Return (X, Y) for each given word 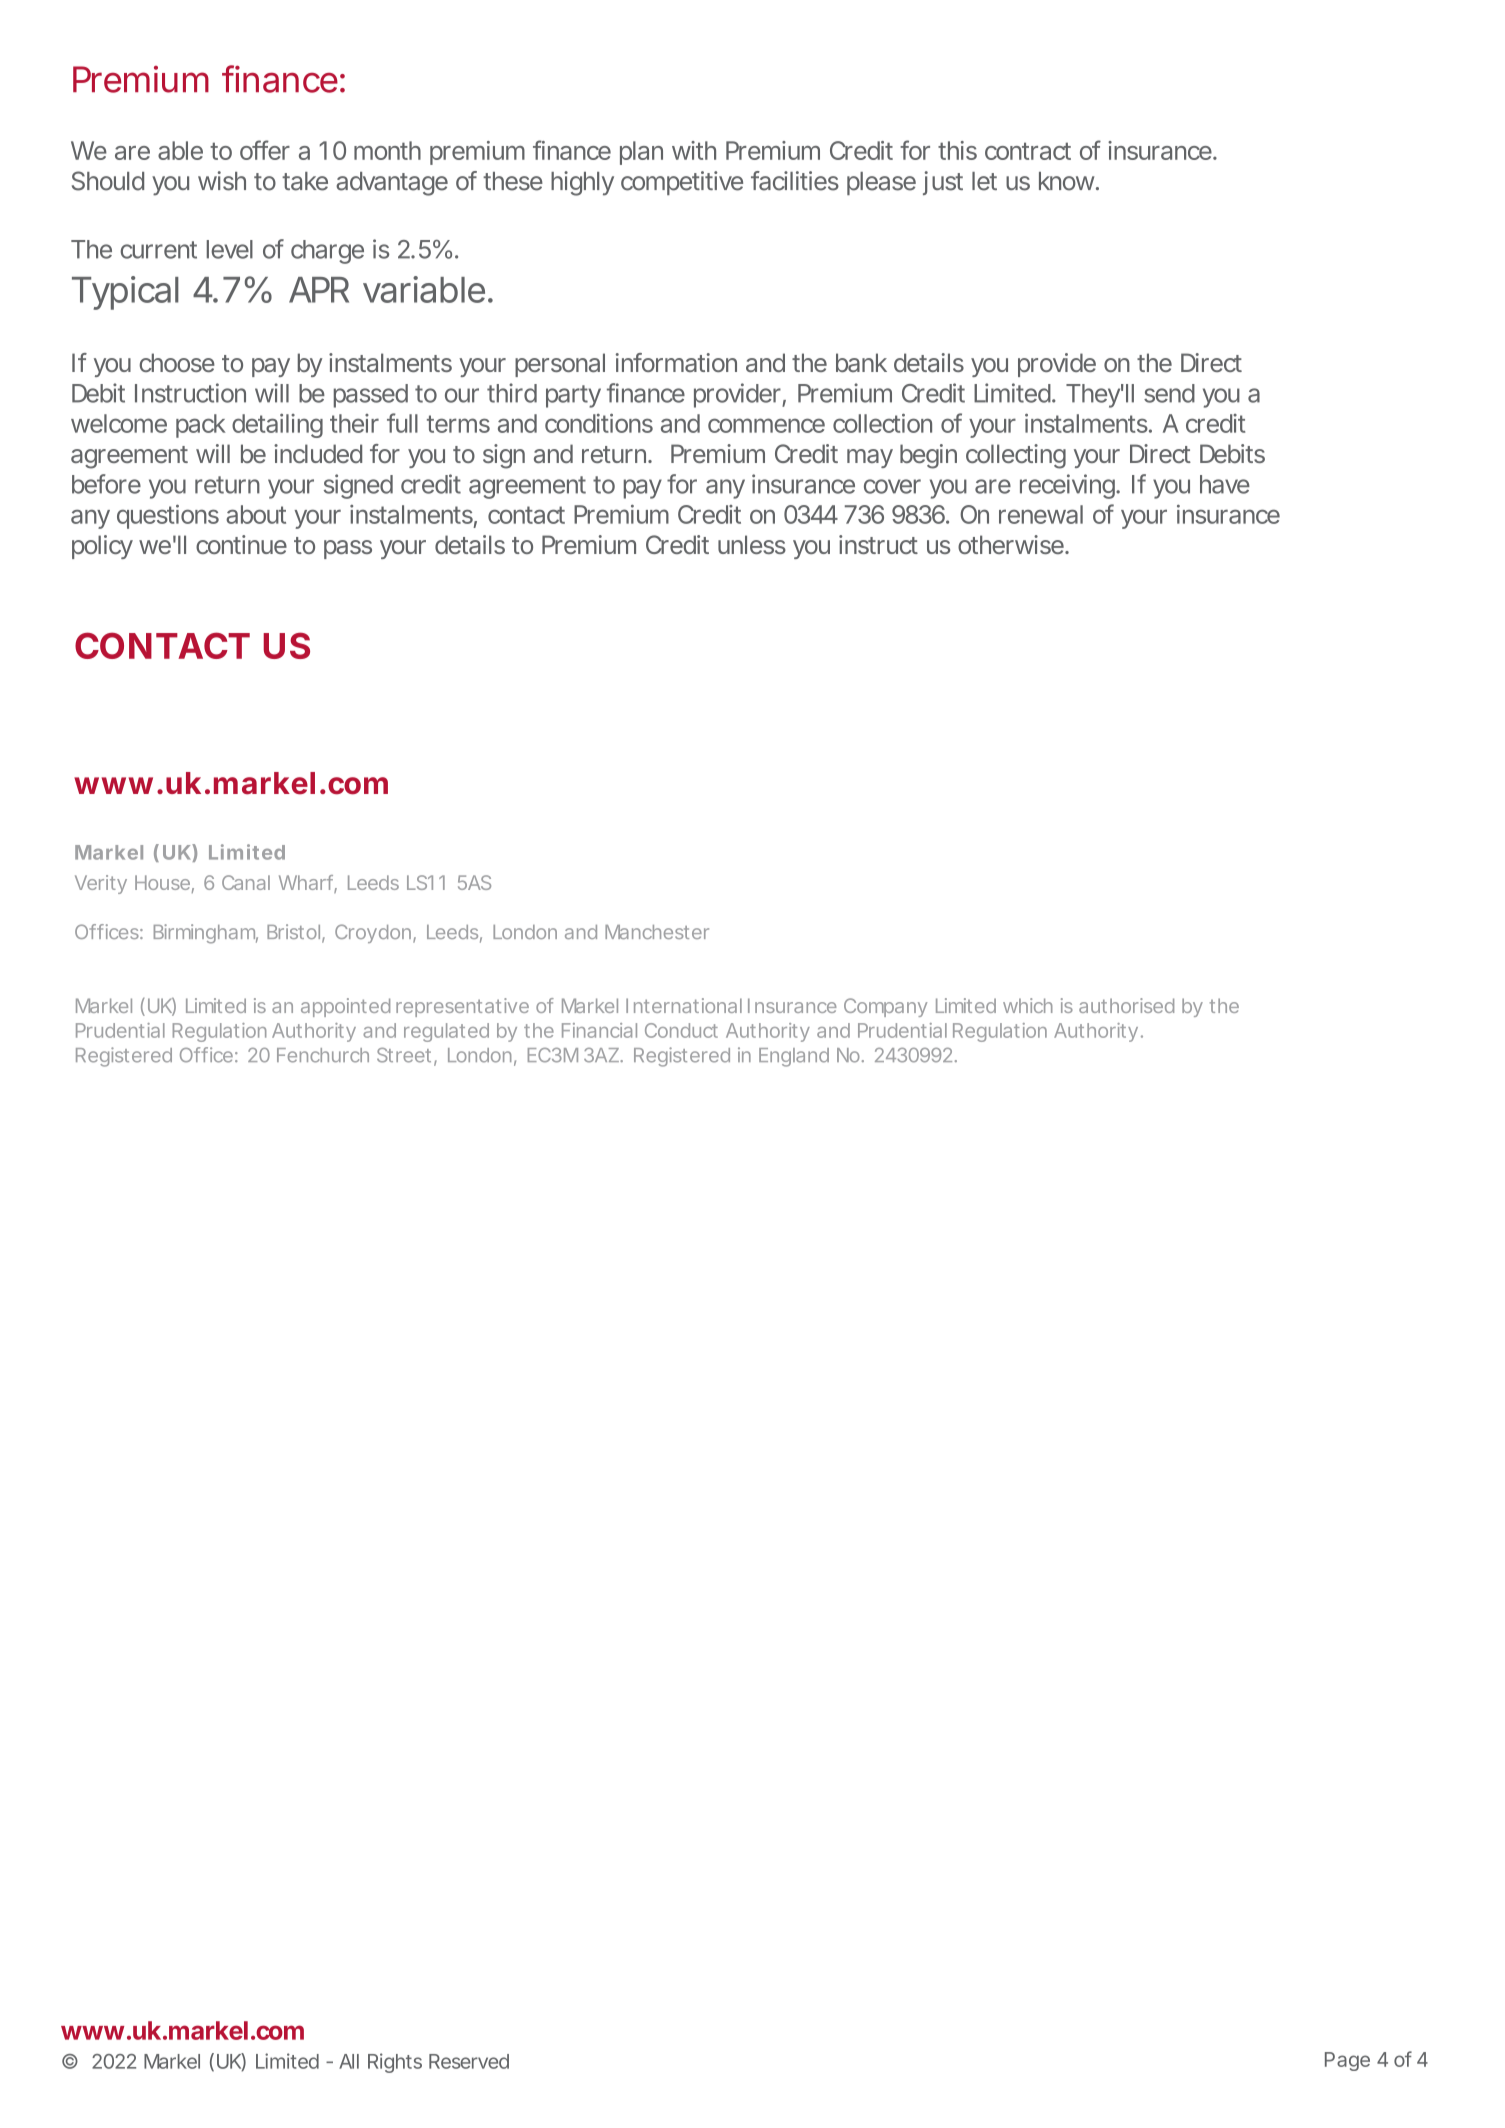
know (1069, 181)
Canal (246, 882)
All (349, 2061)
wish (222, 181)
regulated (446, 1032)
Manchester (657, 932)
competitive (682, 183)
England (794, 1057)
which (1028, 1005)
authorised (1126, 1005)
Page (1347, 2061)
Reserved (469, 2061)
